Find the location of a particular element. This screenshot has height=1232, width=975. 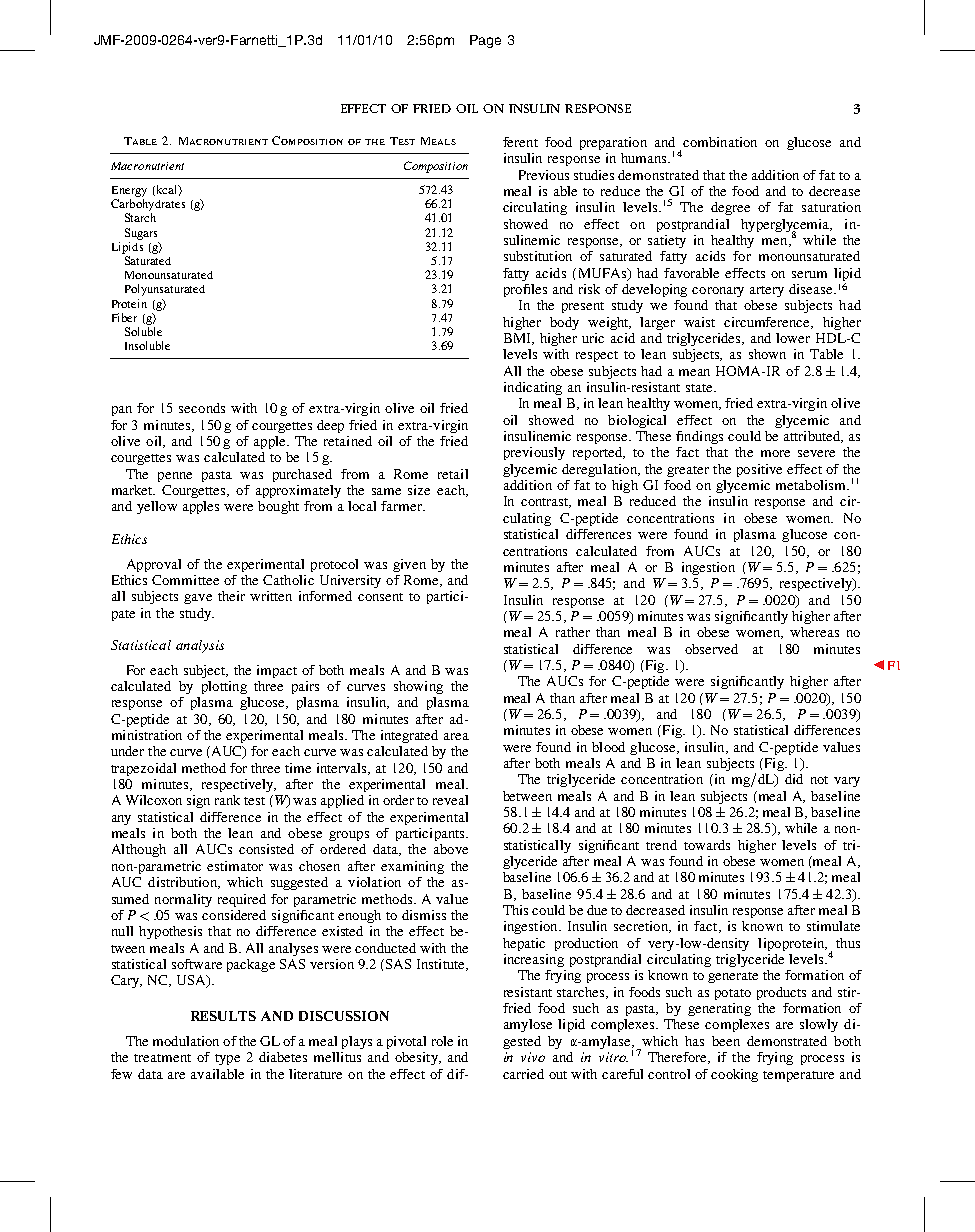

Committee is located at coordinates (185, 580).
